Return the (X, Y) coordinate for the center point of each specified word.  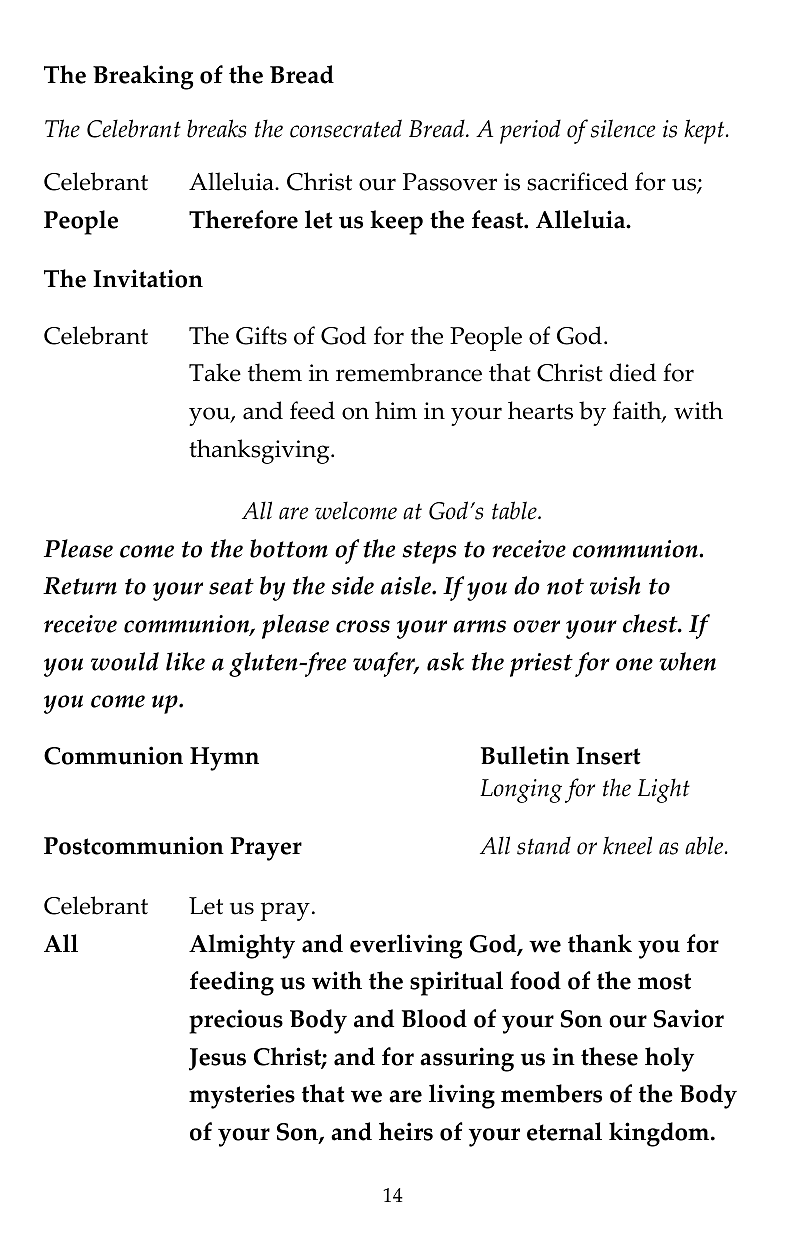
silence (623, 128)
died (632, 372)
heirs (406, 1131)
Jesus (217, 1059)
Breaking (143, 77)
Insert (608, 756)
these (609, 1056)
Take (215, 372)
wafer (385, 664)
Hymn (224, 759)
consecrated (346, 128)
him (396, 410)
